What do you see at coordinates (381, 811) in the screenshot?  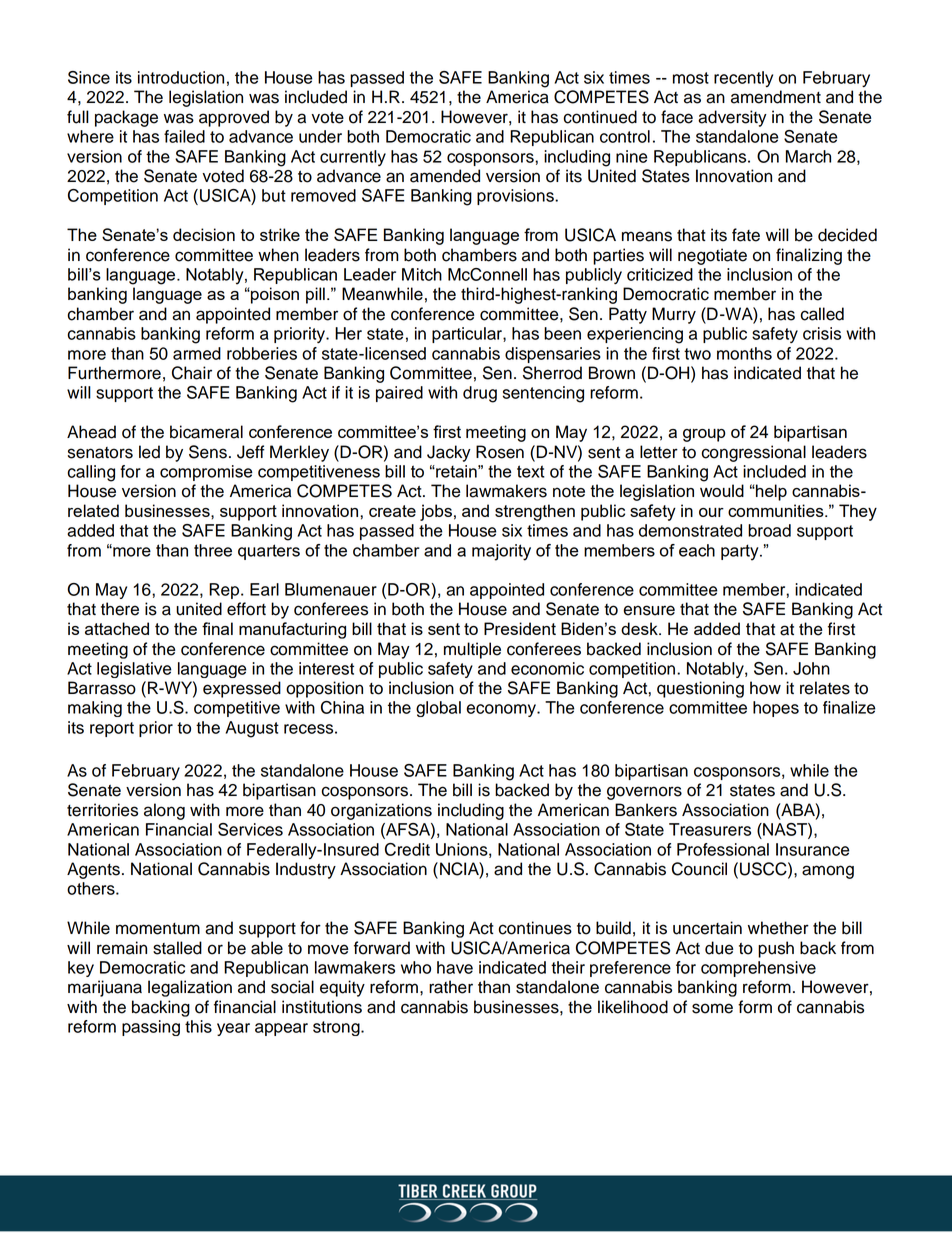 I see `organizations` at bounding box center [381, 811].
